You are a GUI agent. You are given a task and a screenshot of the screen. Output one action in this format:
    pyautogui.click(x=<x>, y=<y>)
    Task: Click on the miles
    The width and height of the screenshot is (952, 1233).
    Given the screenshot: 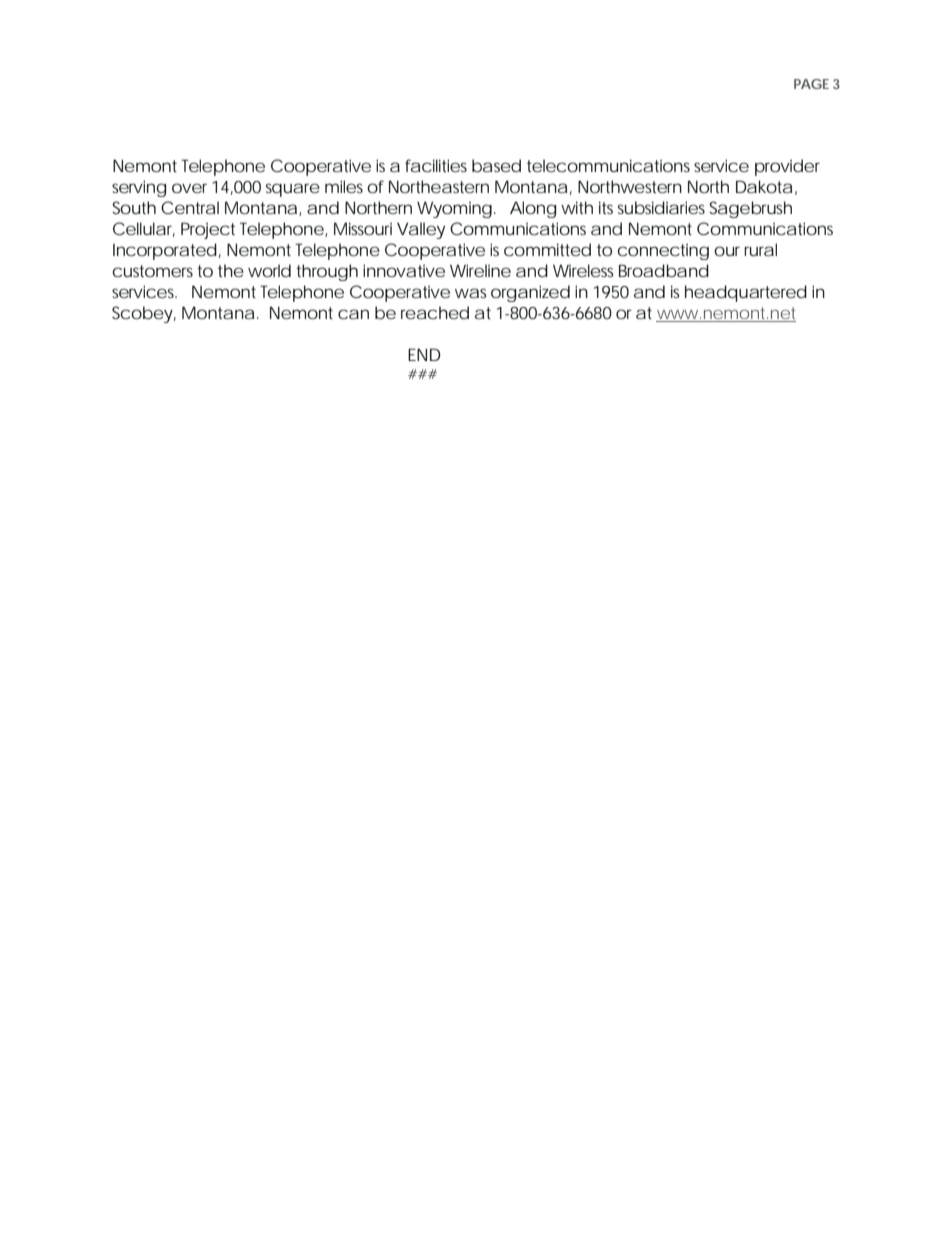 What is the action you would take?
    pyautogui.click(x=344, y=186)
